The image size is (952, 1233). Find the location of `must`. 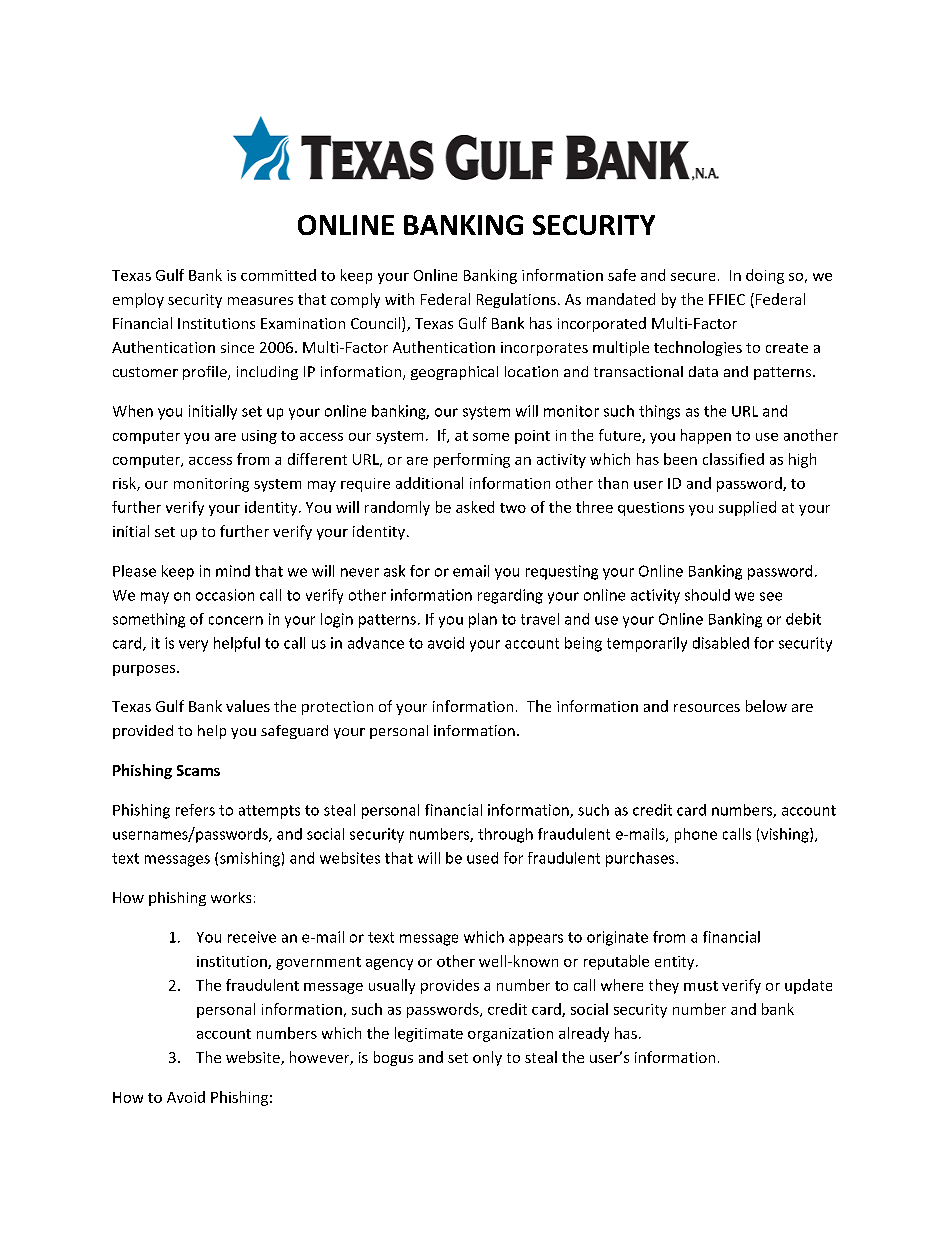

must is located at coordinates (701, 986).
